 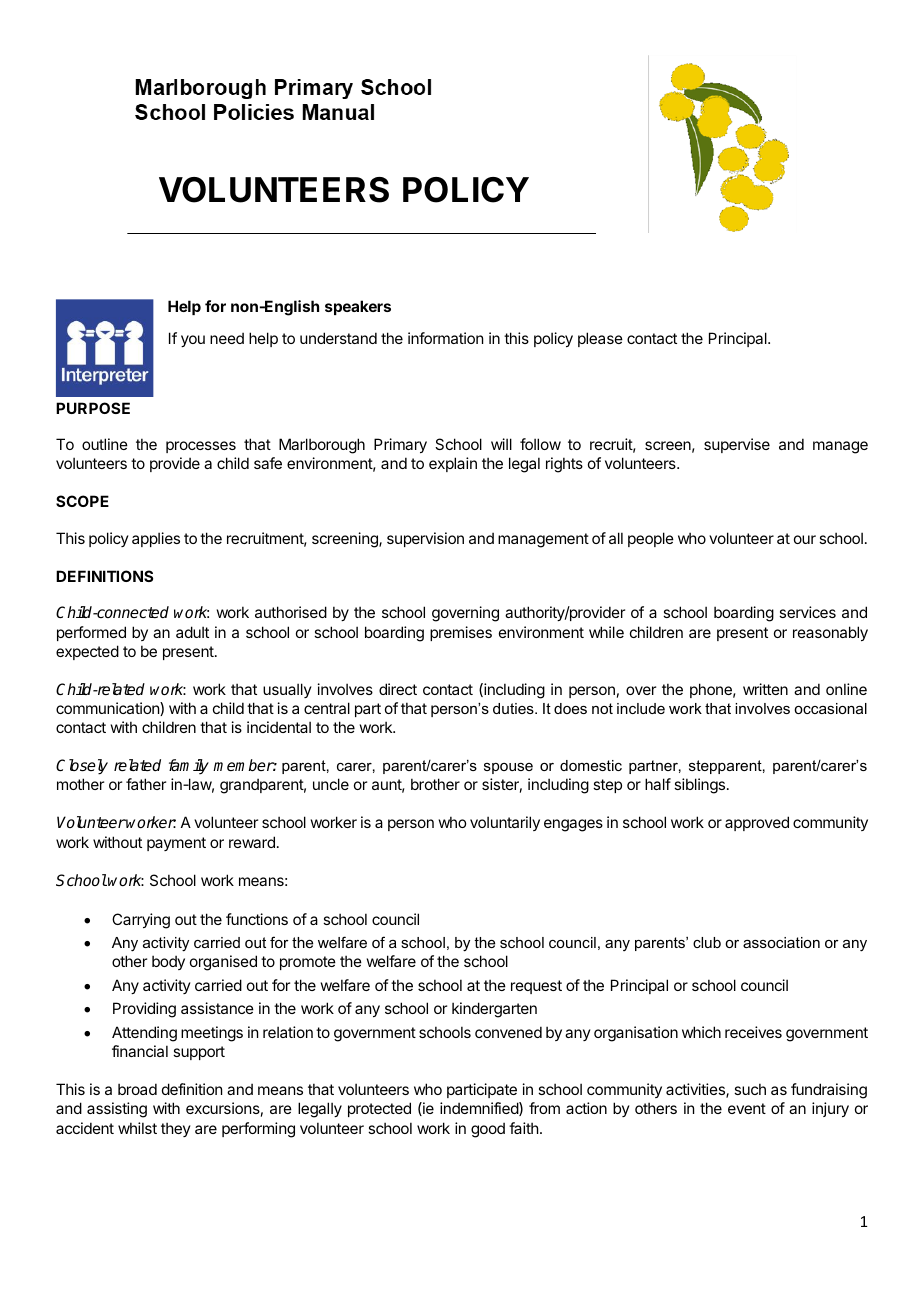 What do you see at coordinates (757, 823) in the screenshot?
I see `approved` at bounding box center [757, 823].
